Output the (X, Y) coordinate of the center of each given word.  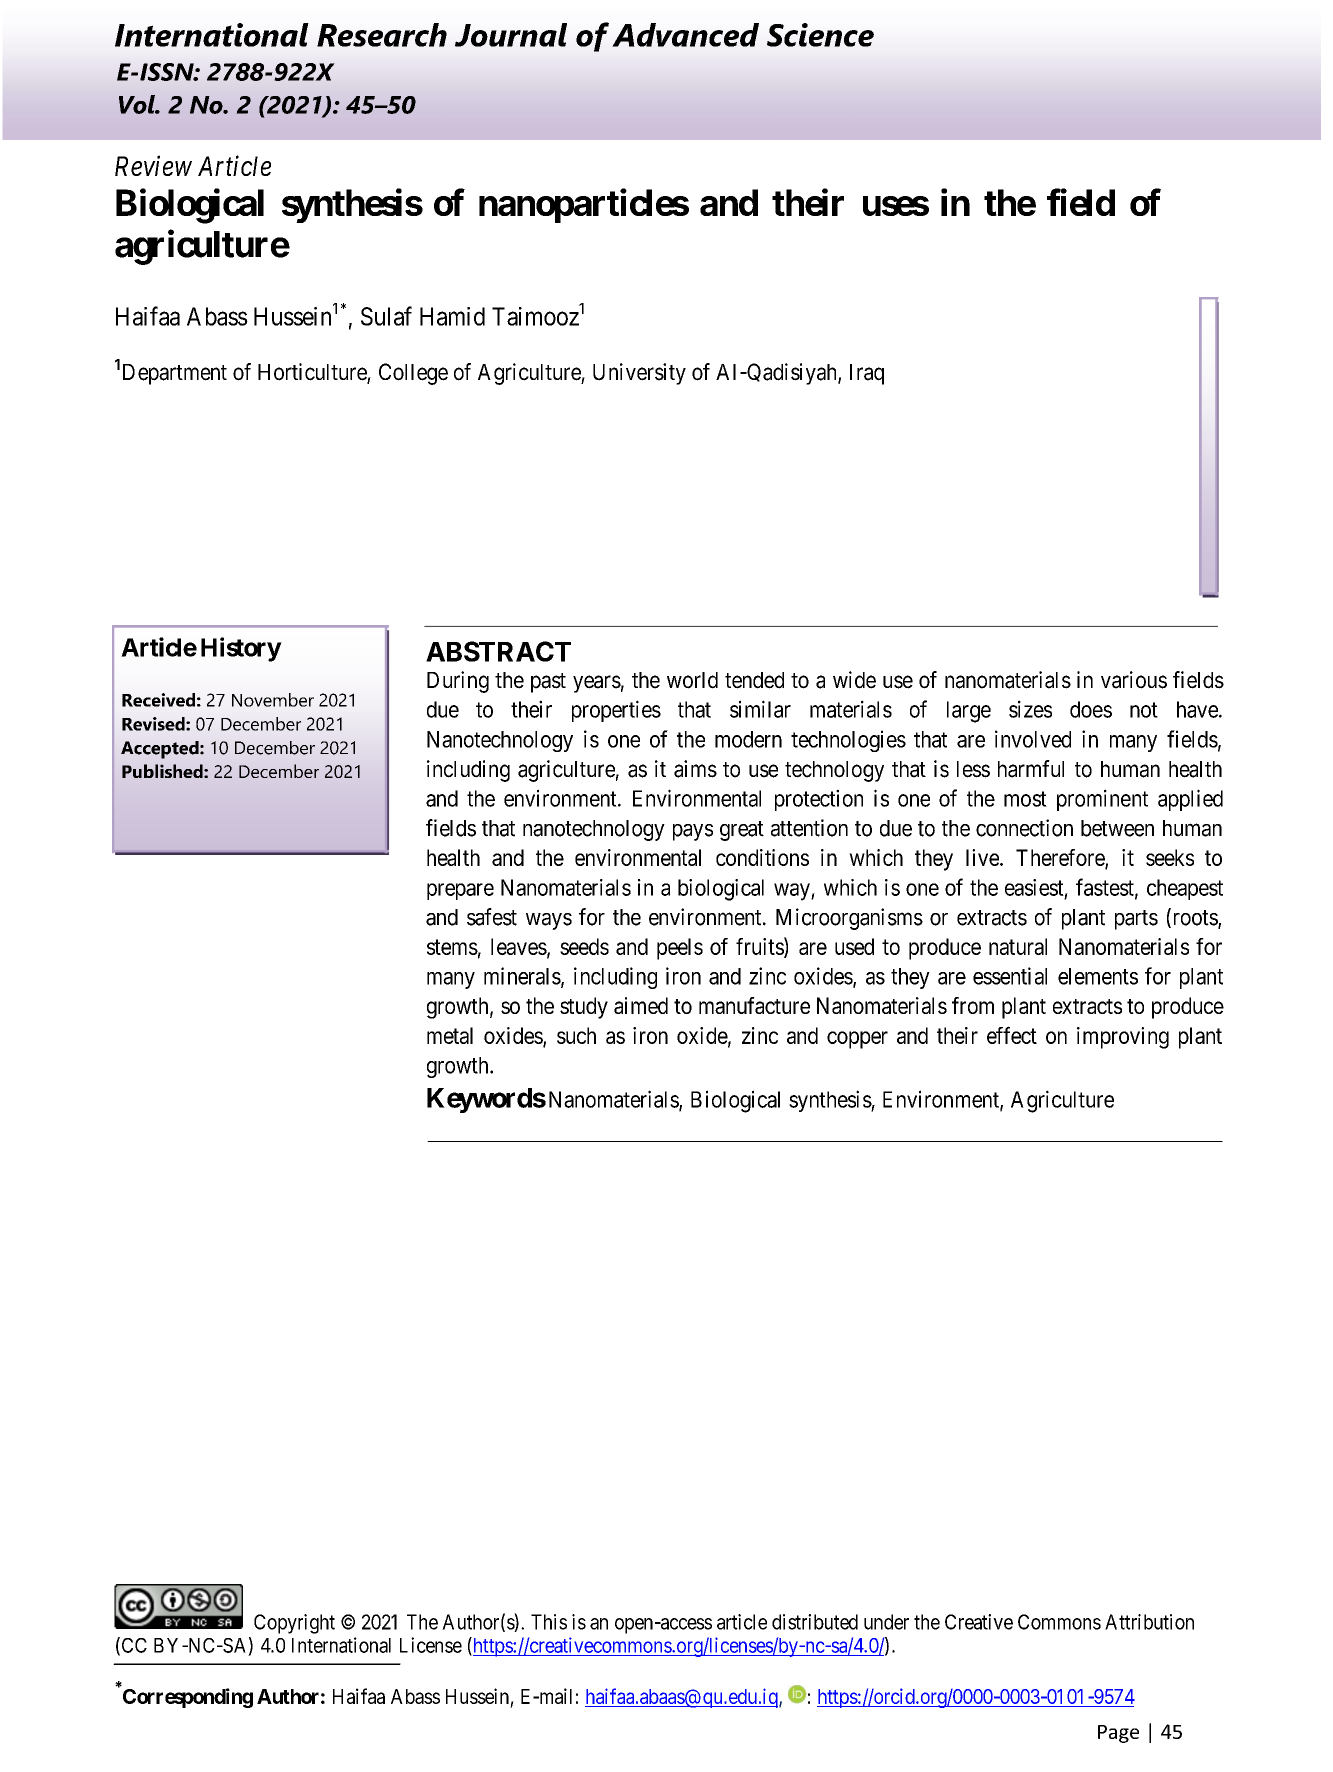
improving (1123, 1038)
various (1134, 680)
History (241, 649)
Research (382, 35)
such (576, 1035)
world (692, 680)
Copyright (294, 1624)
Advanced (685, 35)
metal (450, 1035)
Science (820, 35)
